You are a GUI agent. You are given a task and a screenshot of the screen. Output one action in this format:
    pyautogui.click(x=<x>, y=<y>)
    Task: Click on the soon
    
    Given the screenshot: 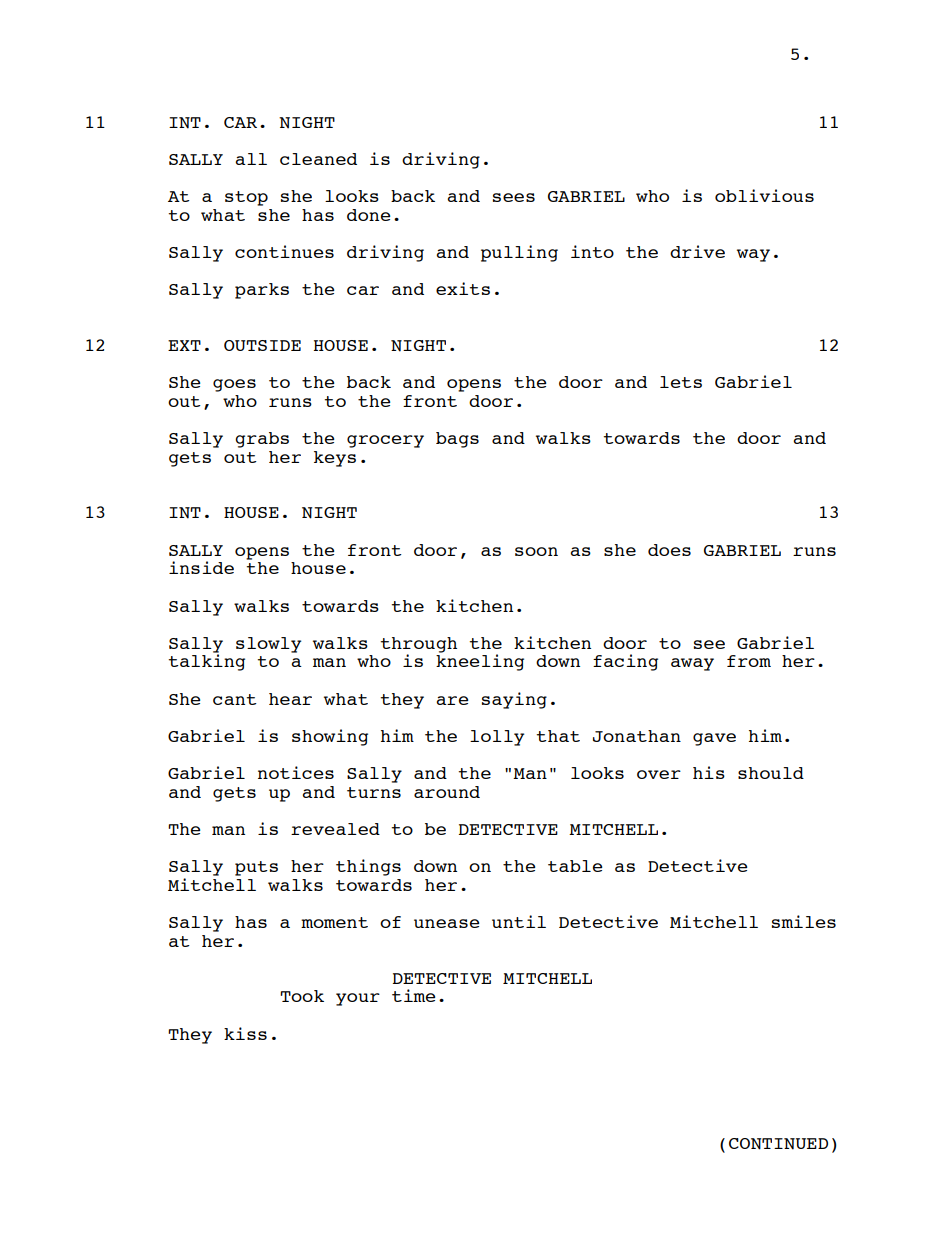 What is the action you would take?
    pyautogui.click(x=536, y=551)
